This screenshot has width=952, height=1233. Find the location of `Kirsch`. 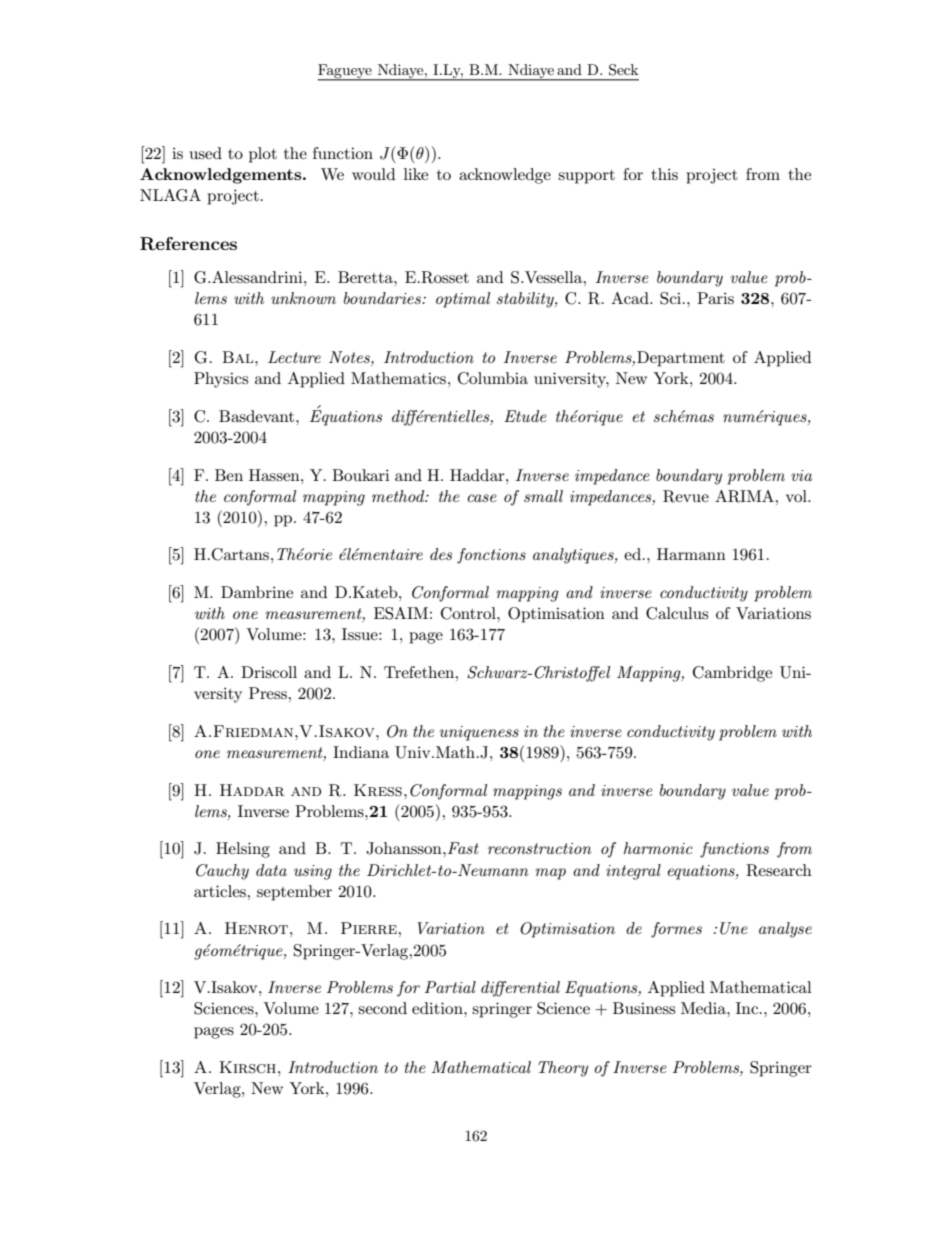

Kirsch is located at coordinates (247, 1067).
